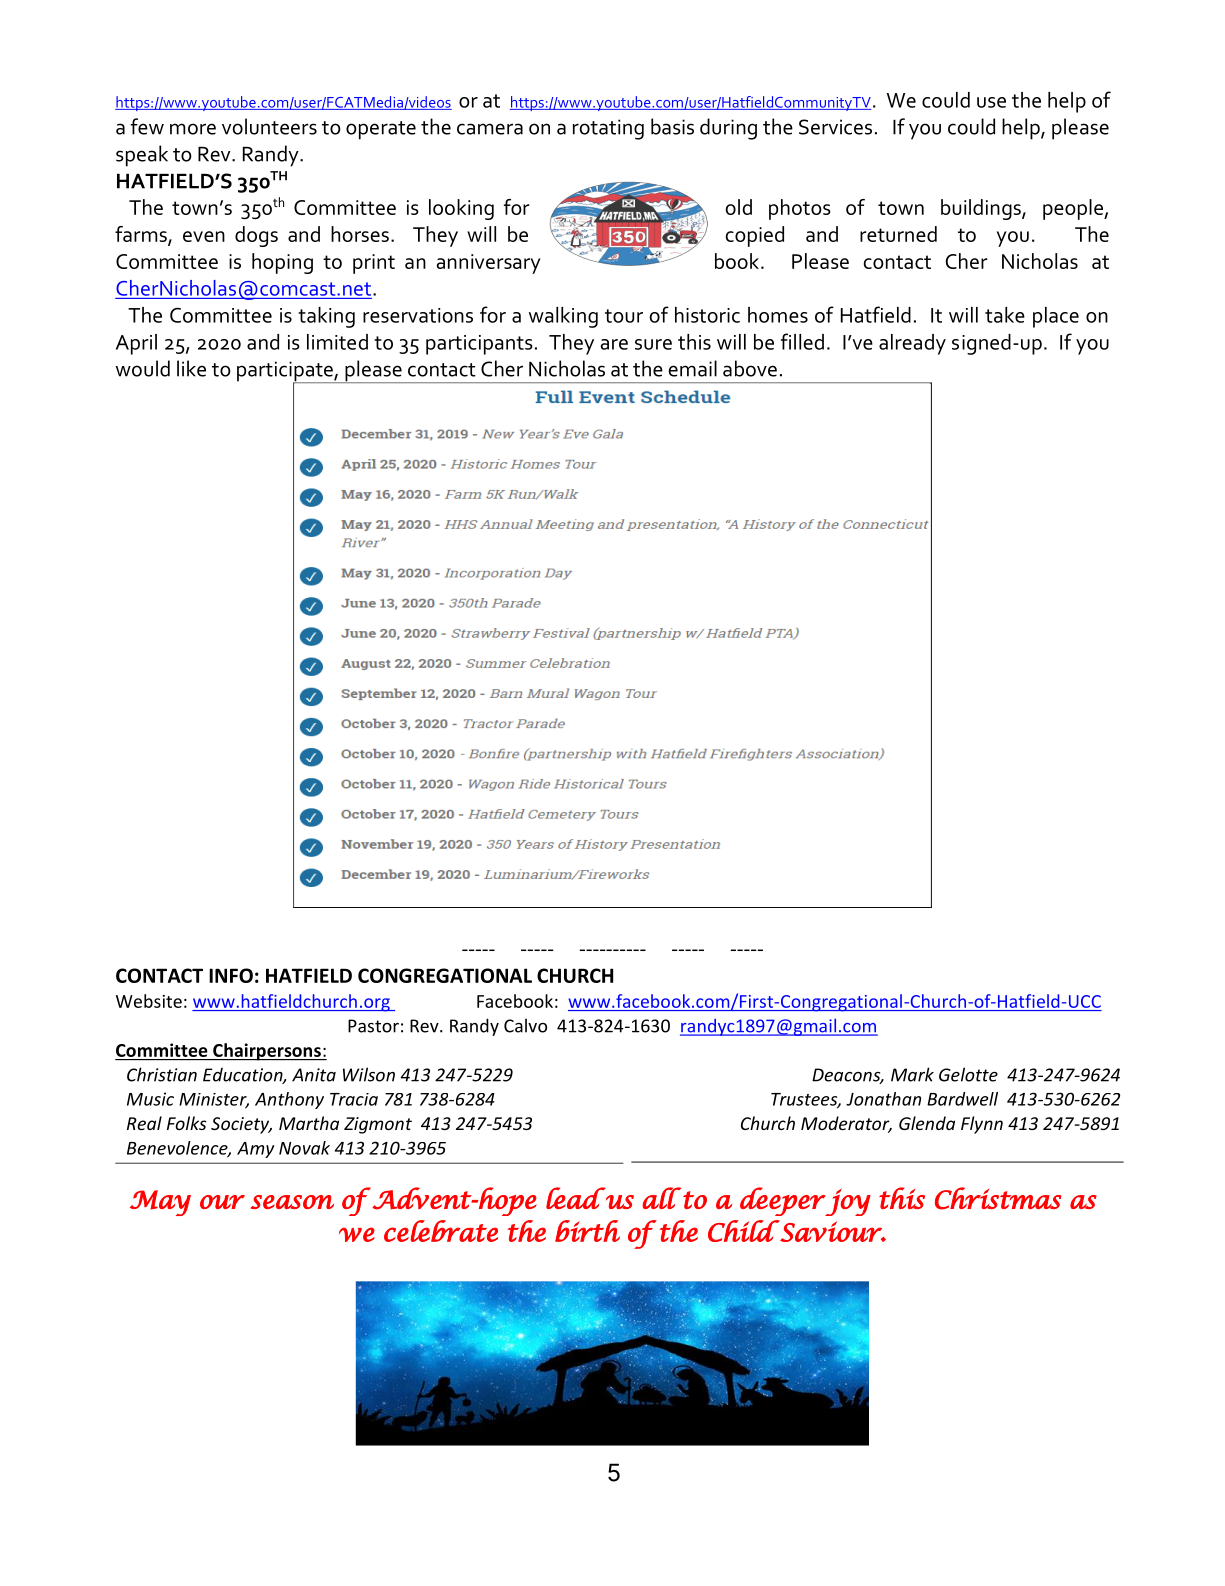 Image resolution: width=1225 pixels, height=1586 pixels. What do you see at coordinates (587, 1231) in the document?
I see `birth` at bounding box center [587, 1231].
